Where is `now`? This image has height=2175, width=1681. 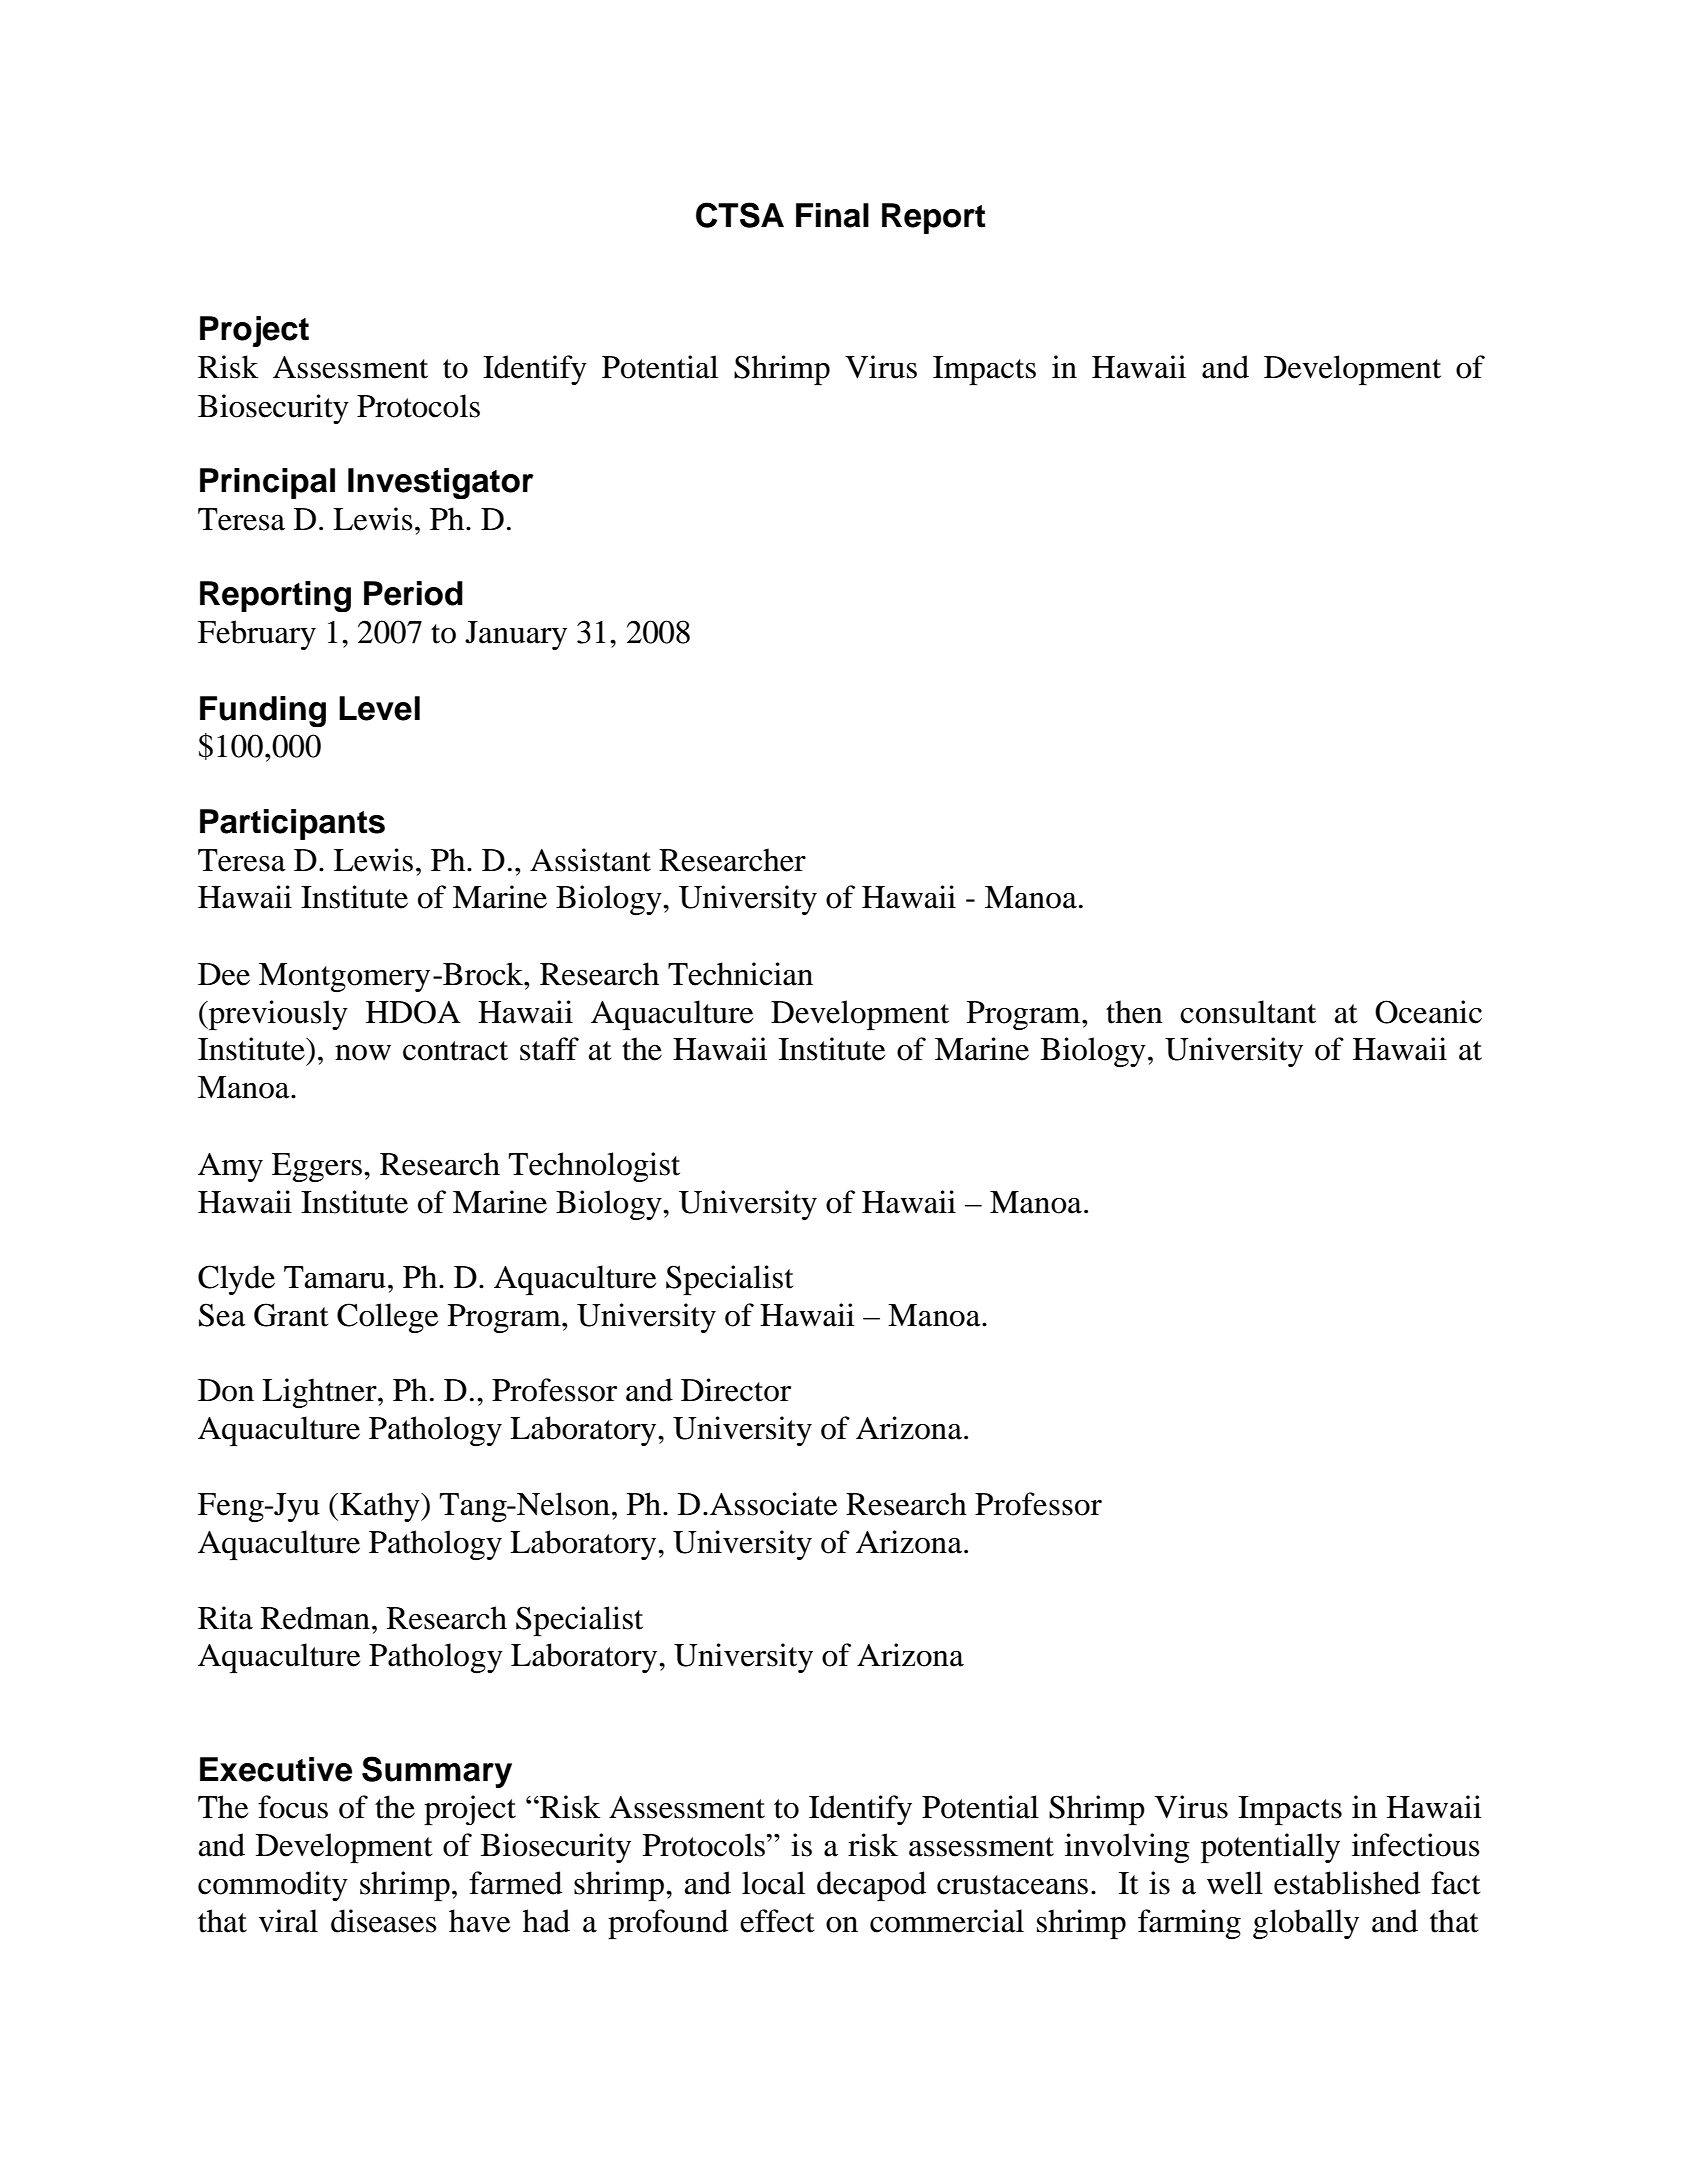 now is located at coordinates (363, 1053).
